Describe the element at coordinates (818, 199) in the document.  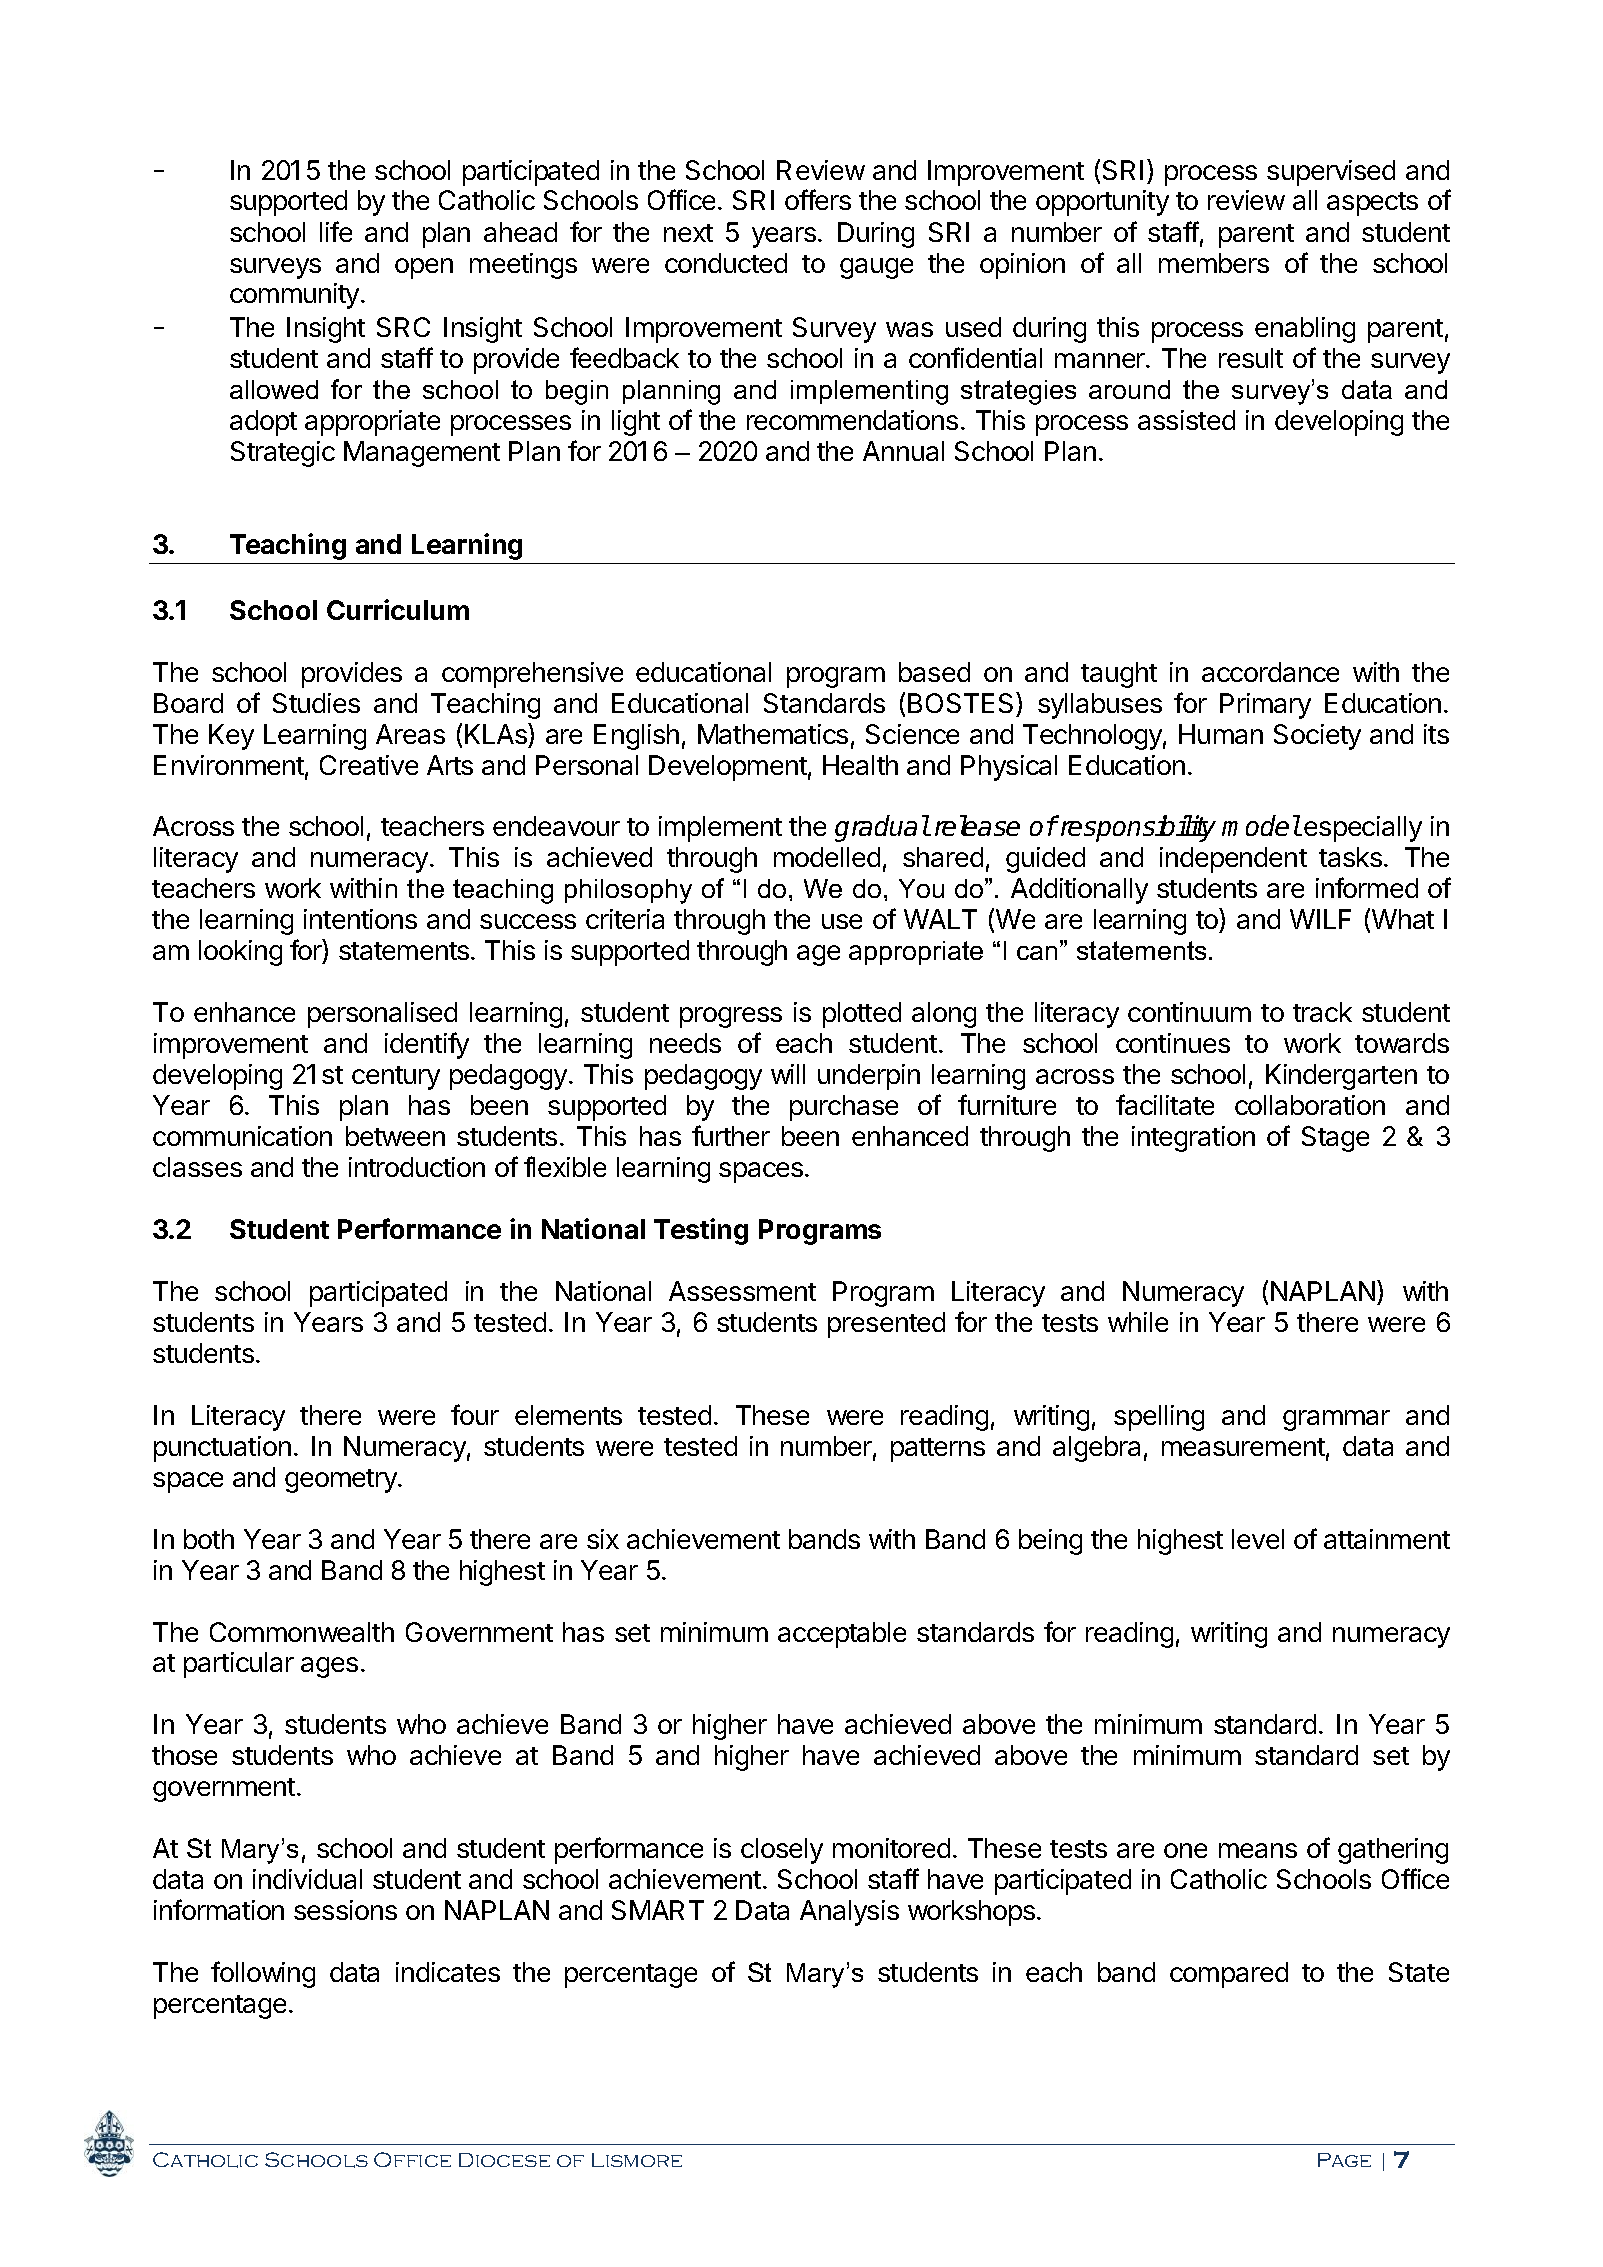
I see `offers` at that location.
